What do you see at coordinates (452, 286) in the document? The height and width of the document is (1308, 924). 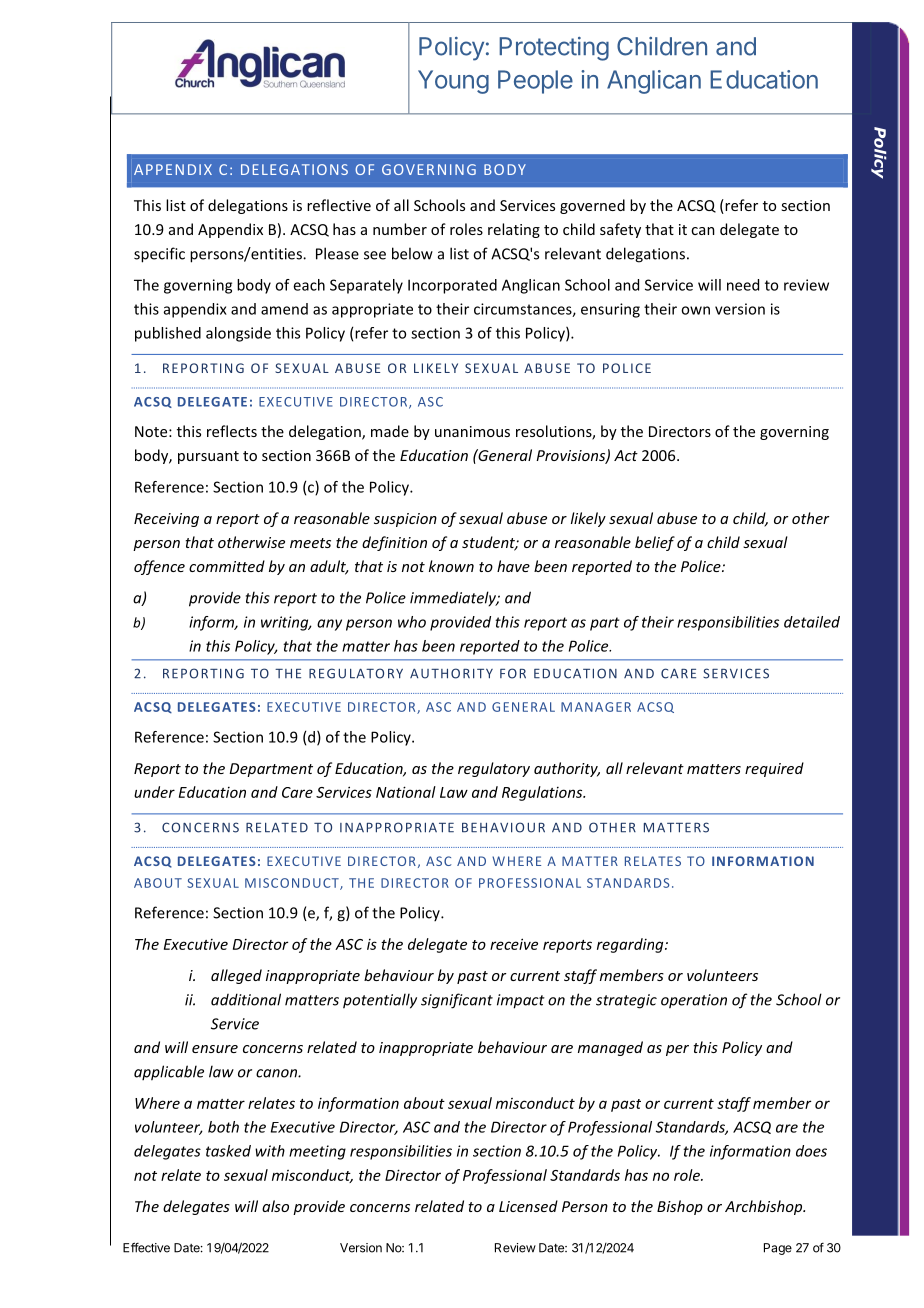 I see `Incorporated` at bounding box center [452, 286].
